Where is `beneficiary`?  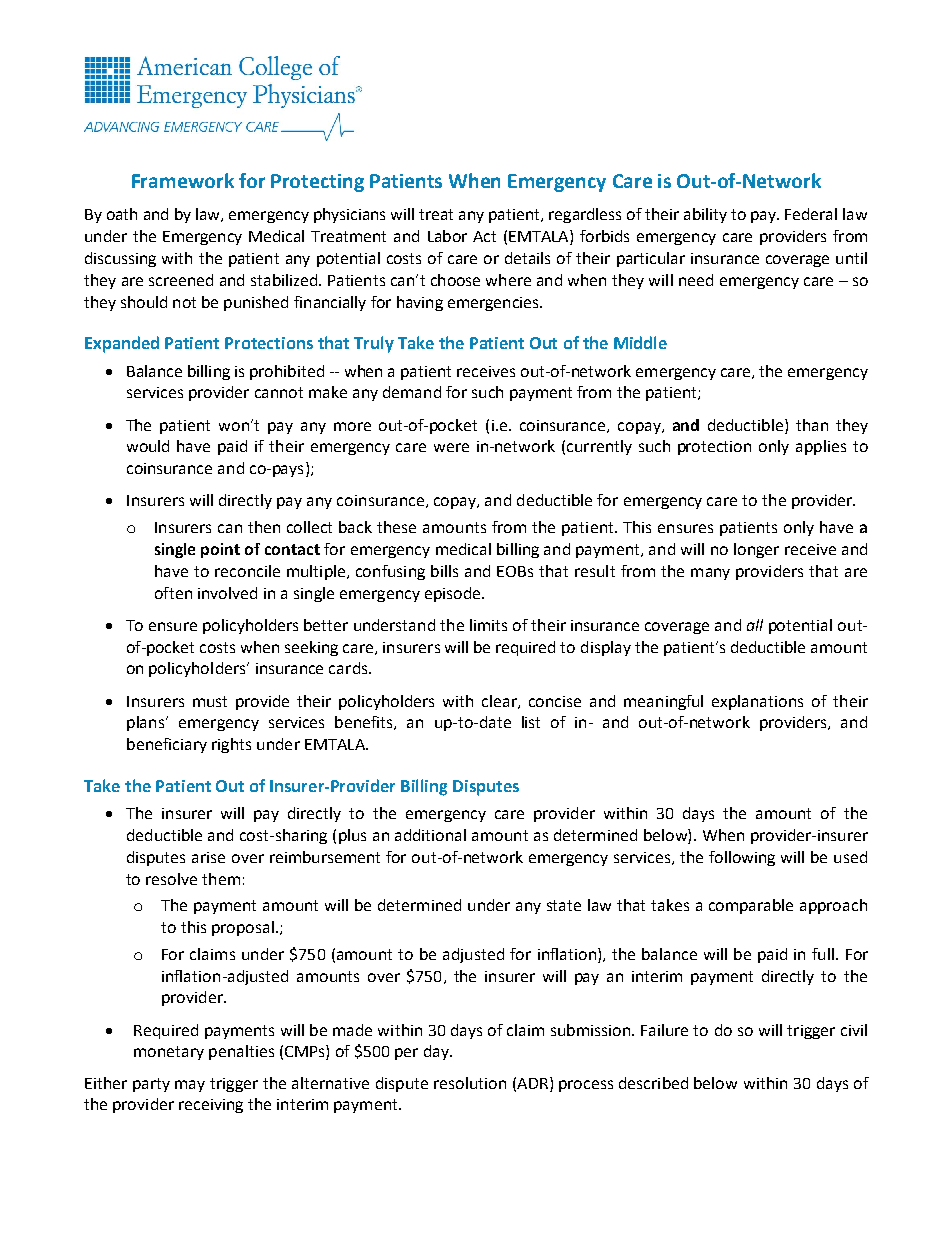 beneficiary is located at coordinates (167, 745).
